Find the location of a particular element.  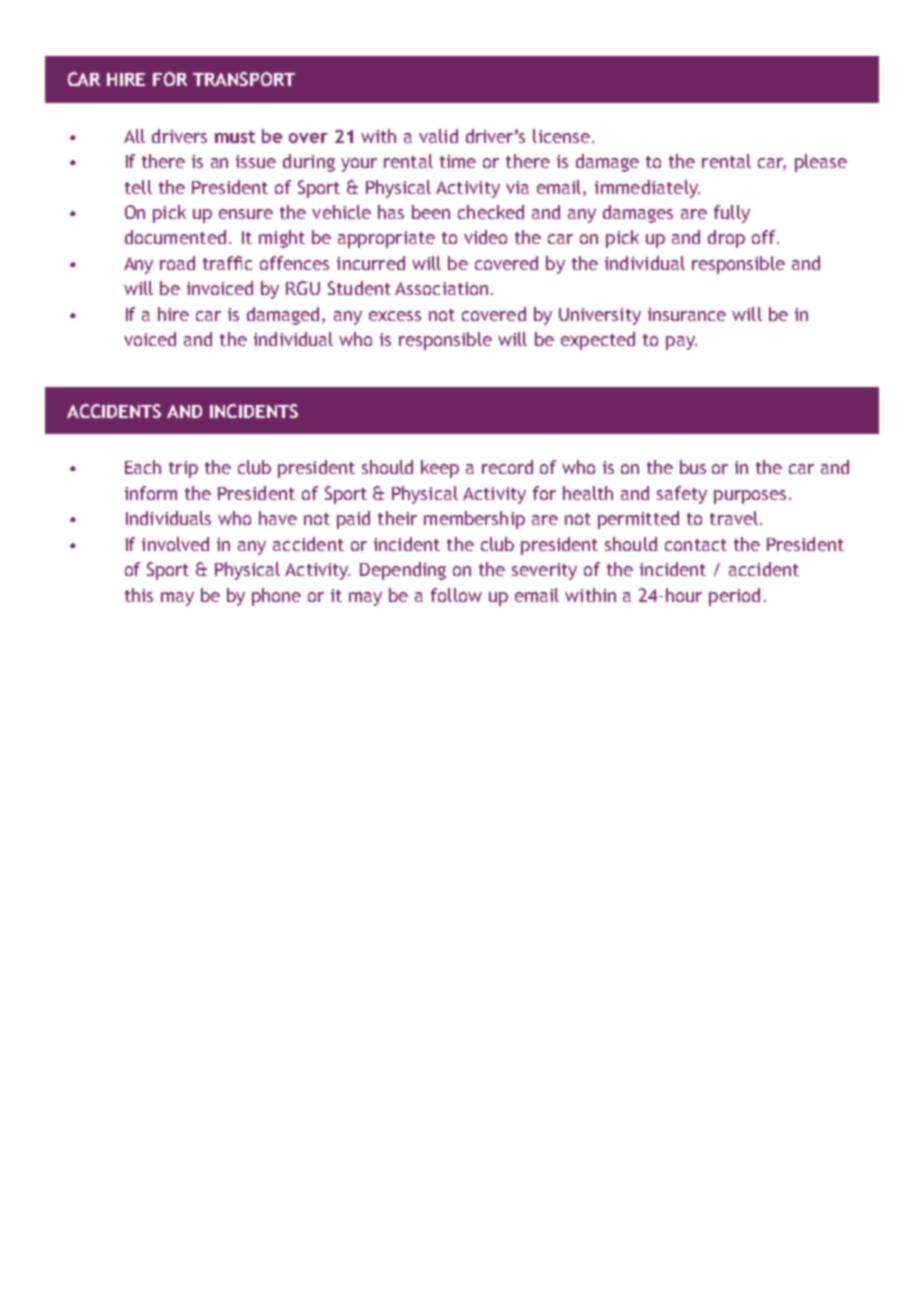

phone is located at coordinates (276, 597).
